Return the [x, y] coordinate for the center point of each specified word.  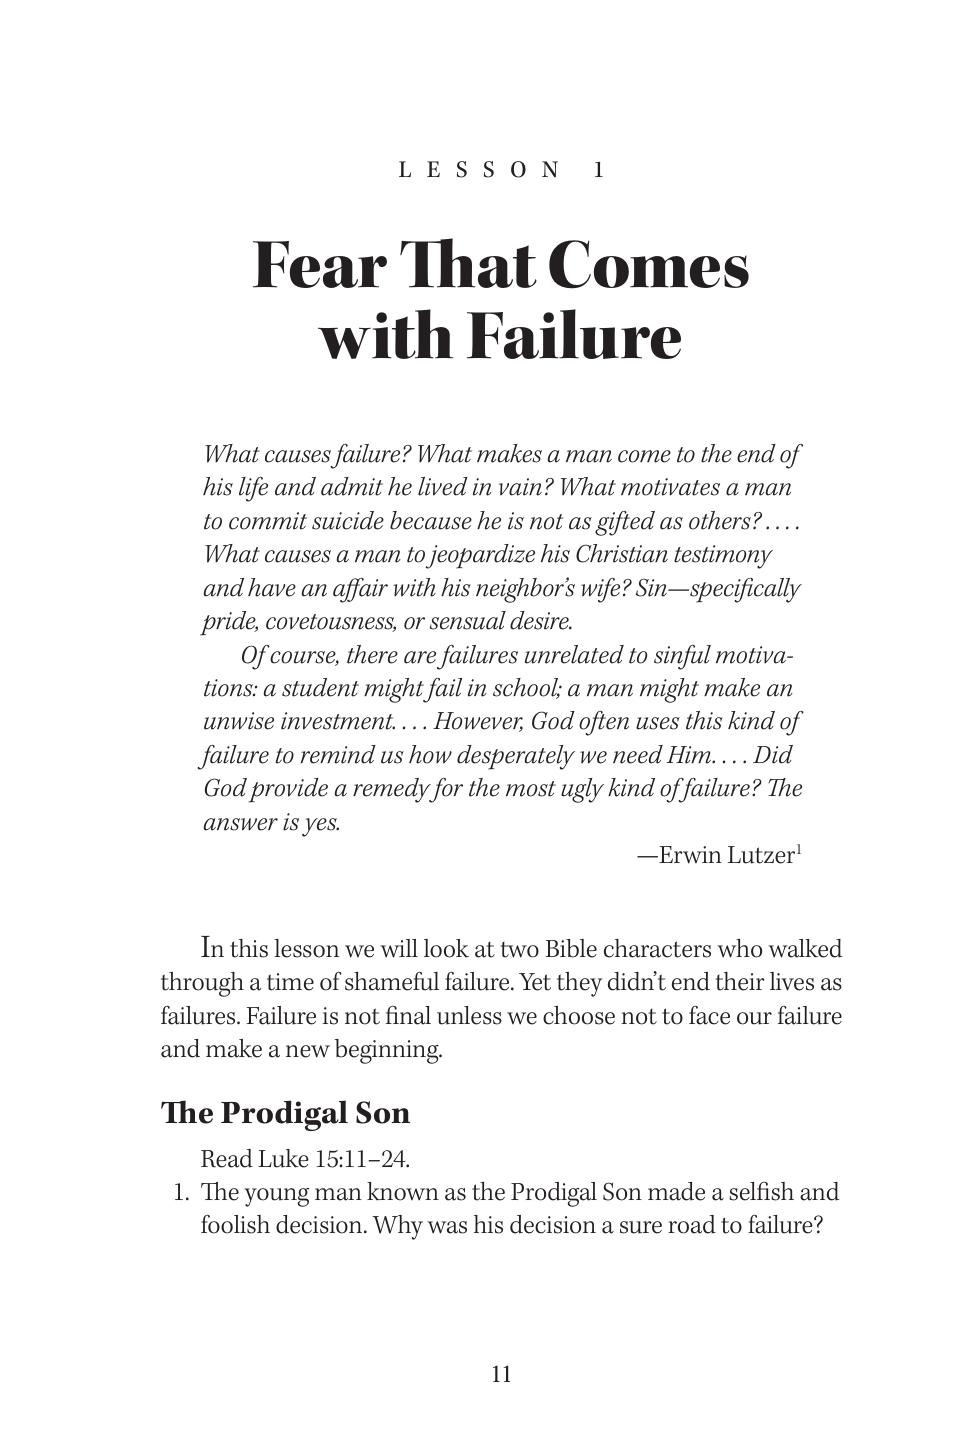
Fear [320, 264]
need [638, 754]
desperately [516, 757]
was [447, 1227]
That [468, 263]
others [720, 520]
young [276, 1197]
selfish [761, 1191]
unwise [239, 721]
